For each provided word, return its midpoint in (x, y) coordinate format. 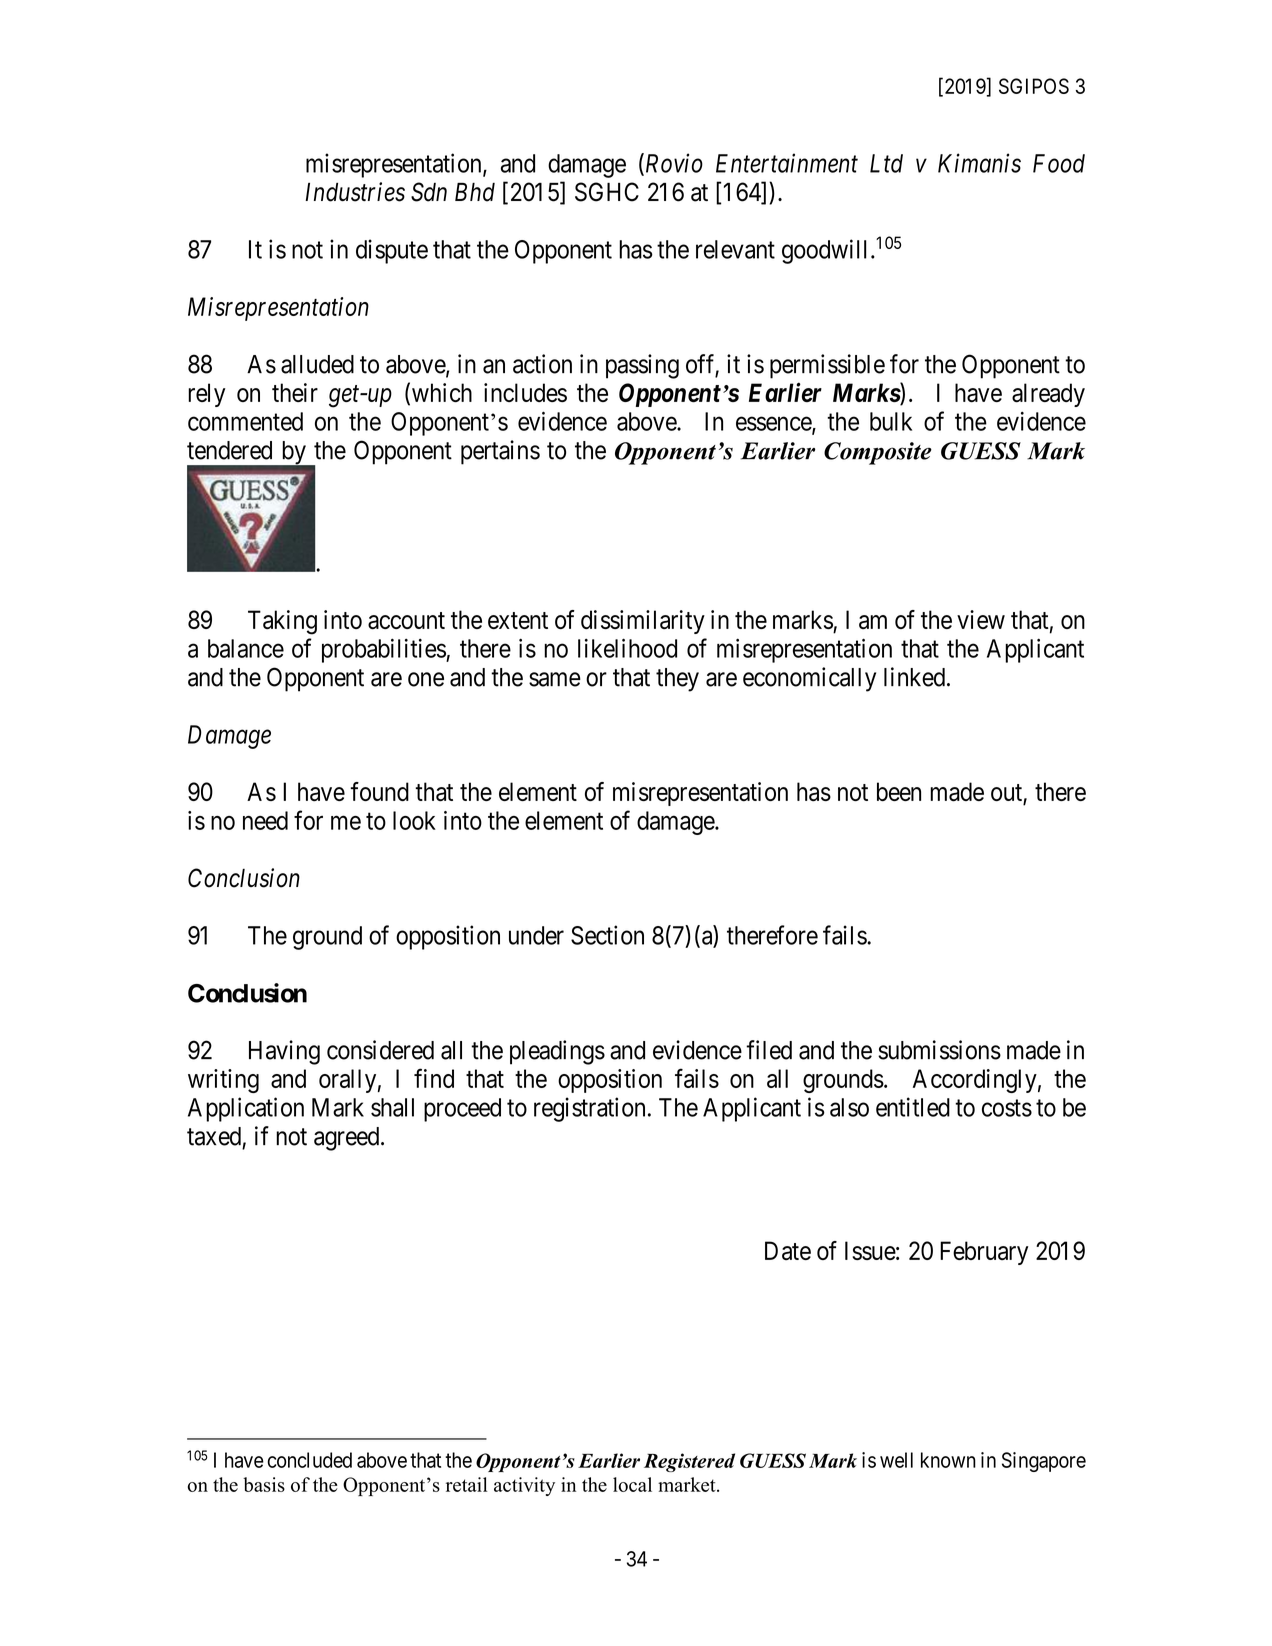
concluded (310, 1460)
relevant (735, 249)
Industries (355, 192)
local (632, 1484)
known (948, 1460)
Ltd (886, 163)
